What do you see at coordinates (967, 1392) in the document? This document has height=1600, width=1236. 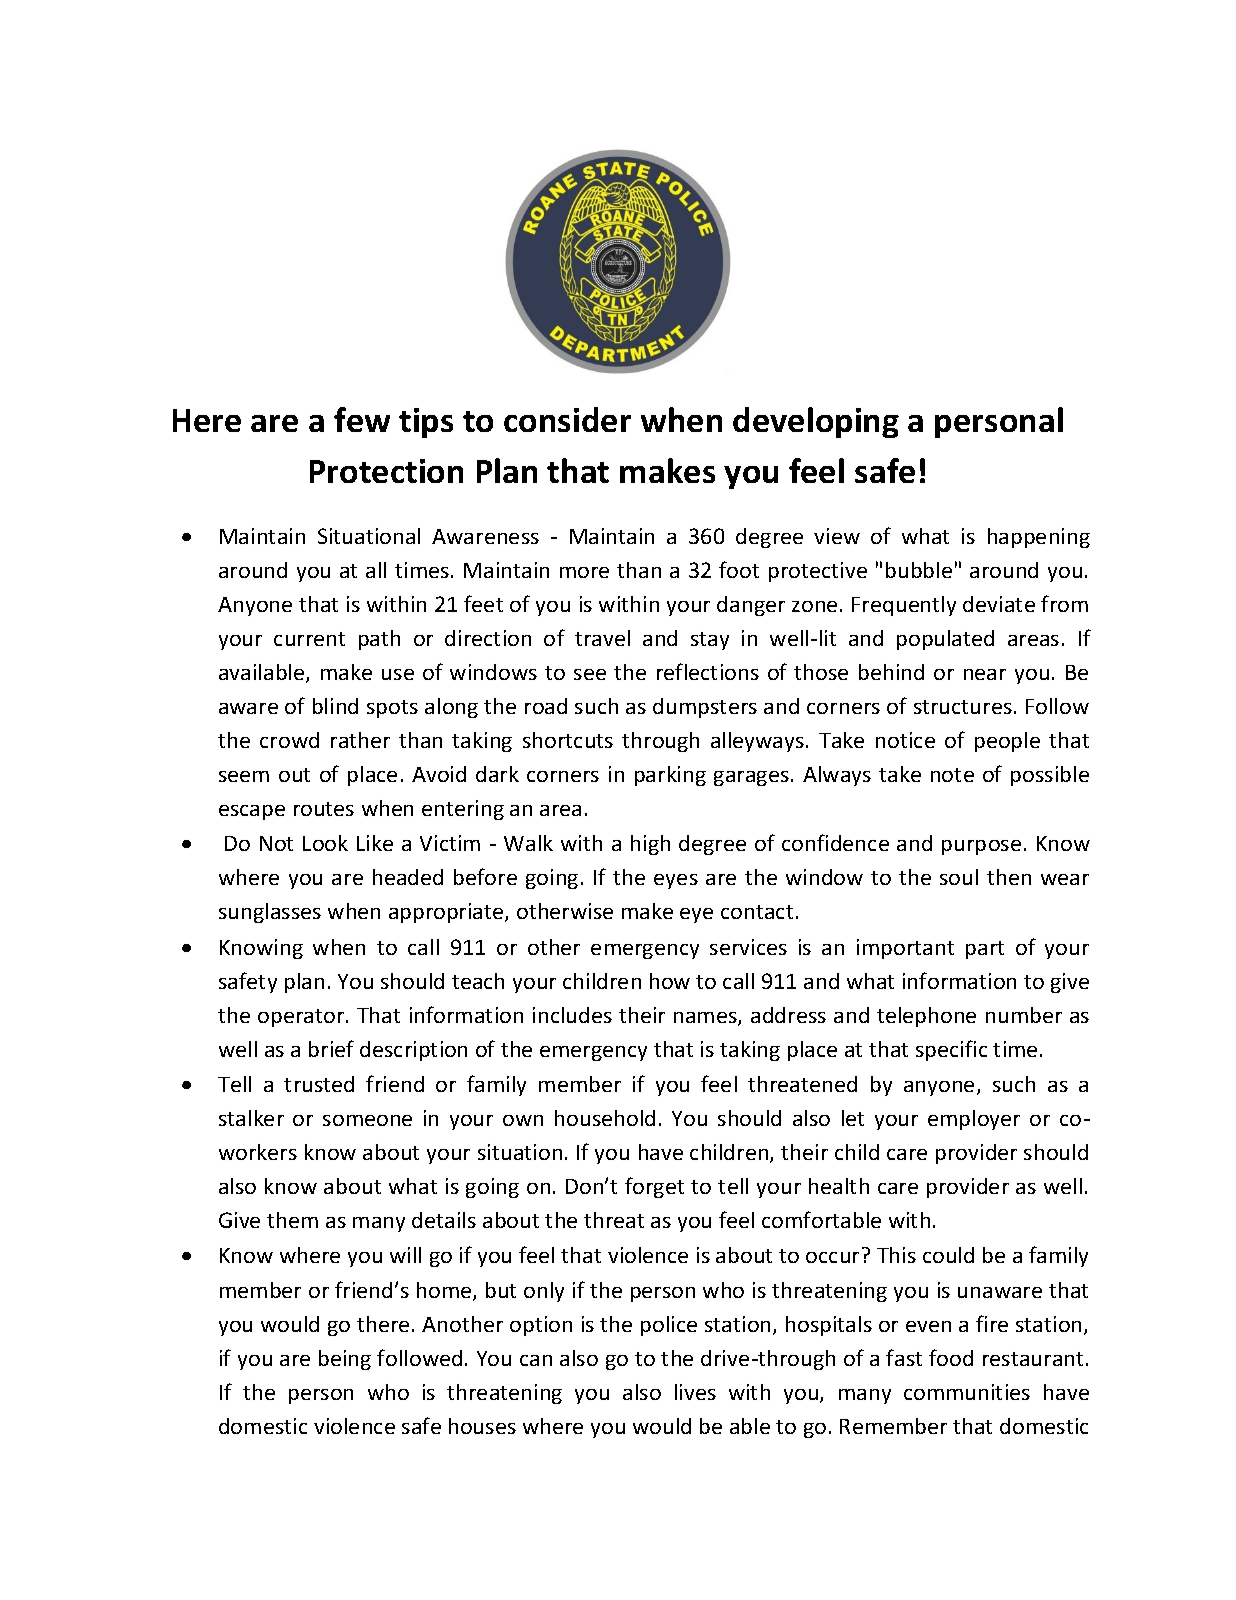 I see `communities` at bounding box center [967, 1392].
